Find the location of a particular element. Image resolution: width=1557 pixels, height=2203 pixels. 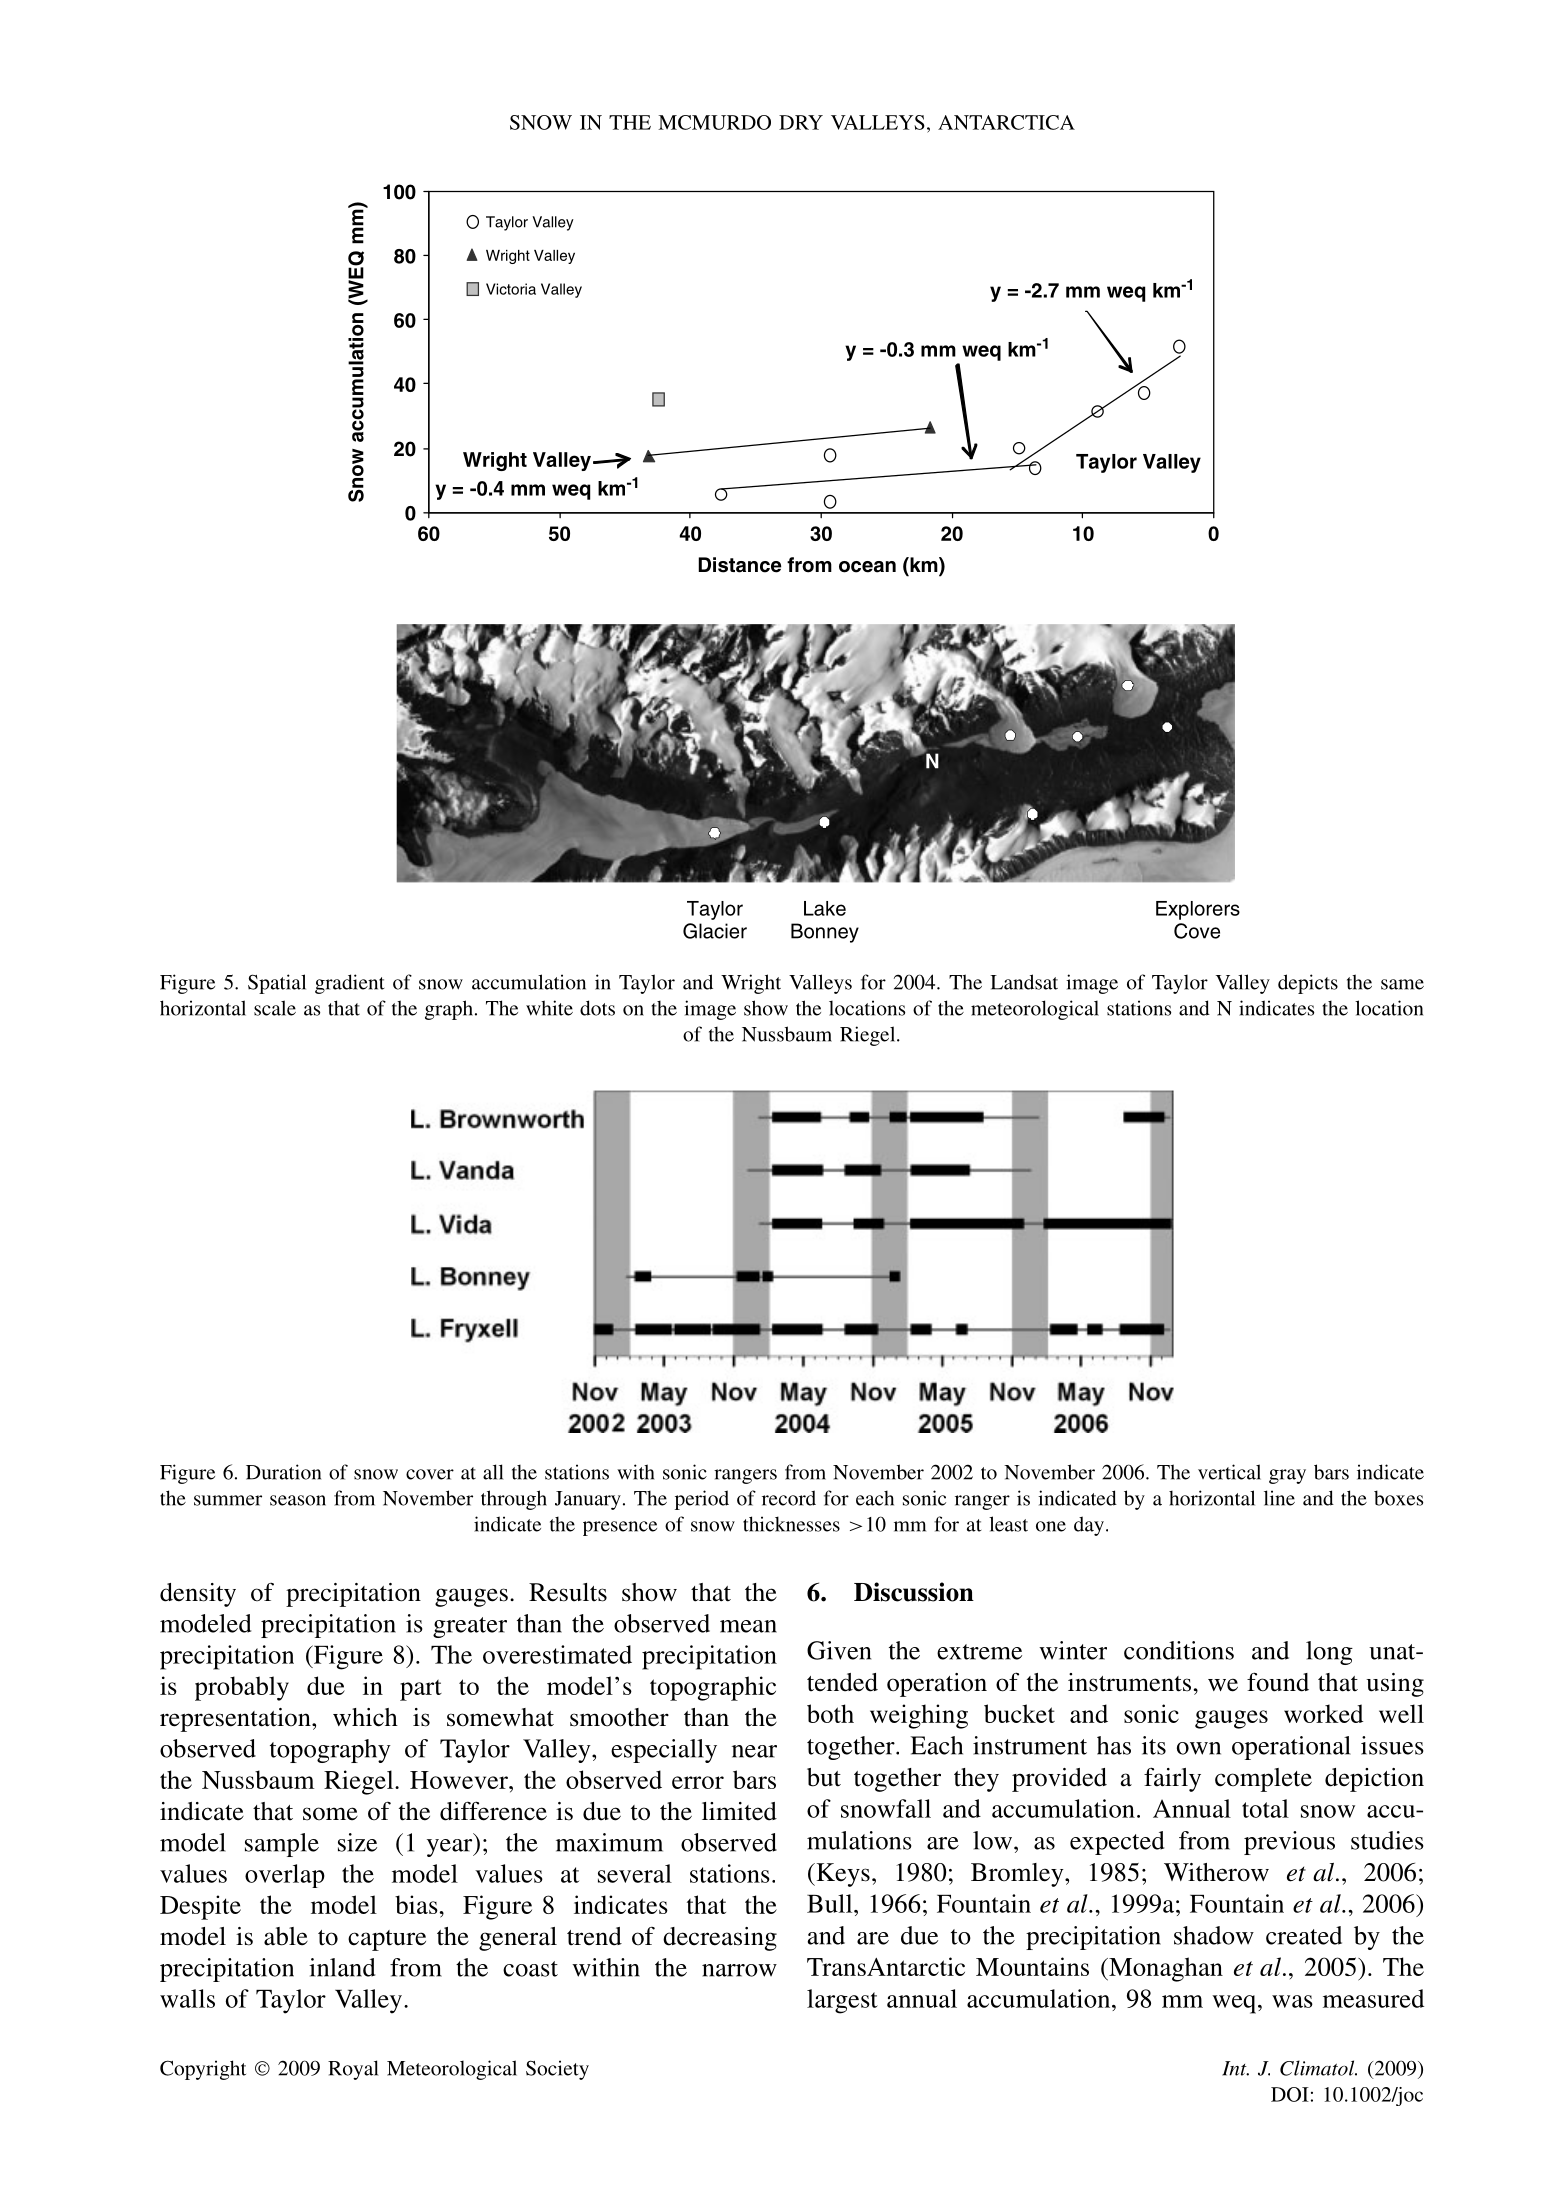

DRY is located at coordinates (801, 122).
